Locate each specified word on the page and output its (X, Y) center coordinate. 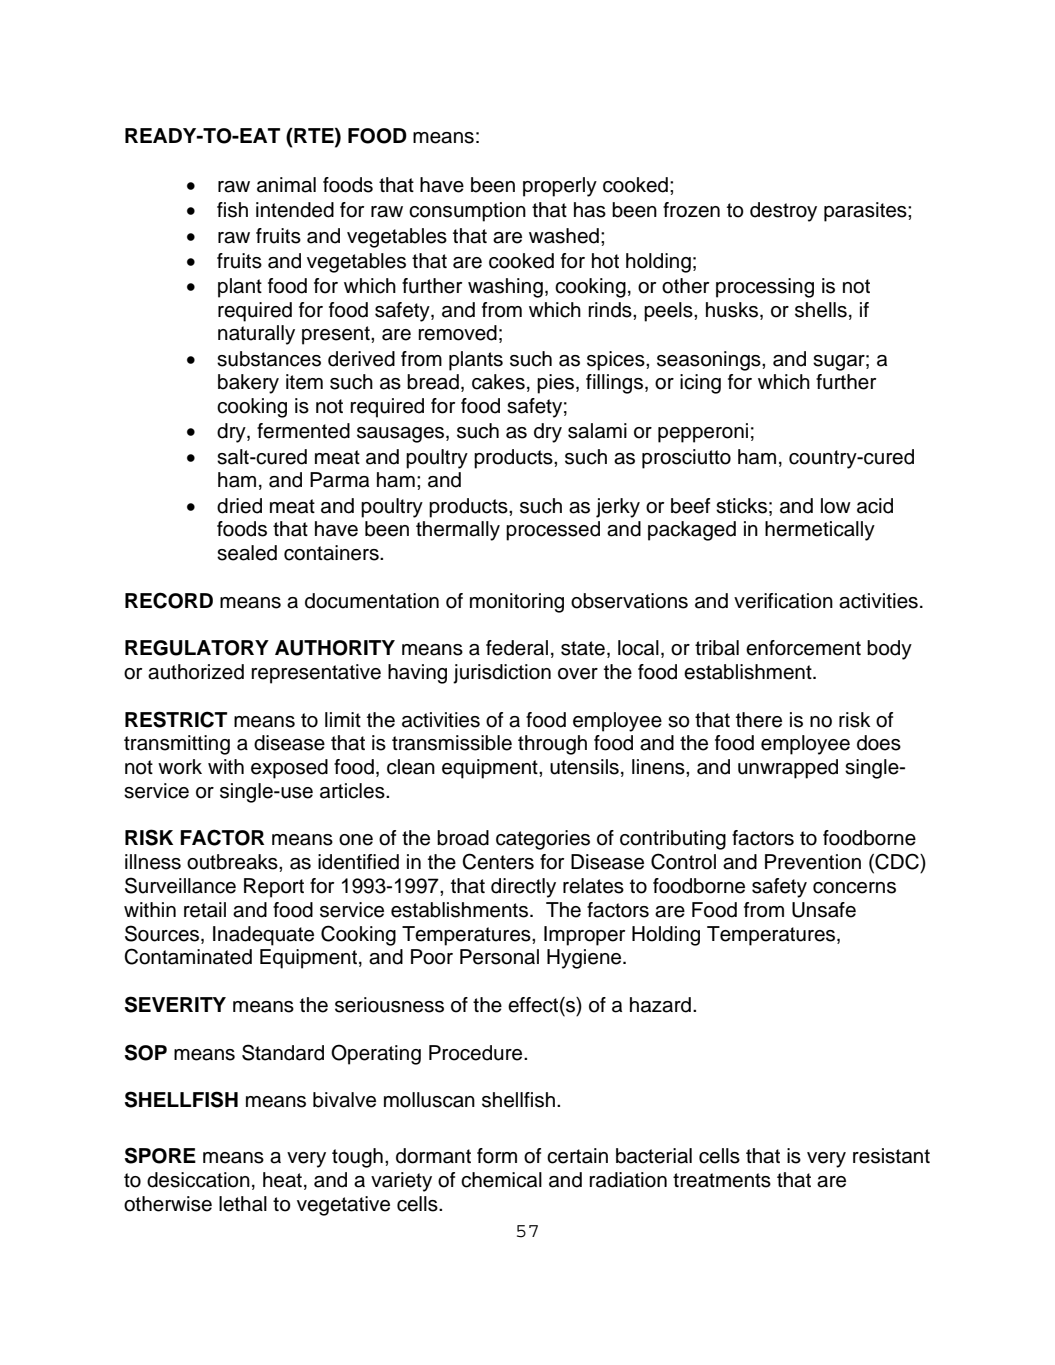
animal (286, 185)
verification (783, 601)
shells (821, 310)
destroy (783, 212)
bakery (248, 384)
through (552, 745)
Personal (499, 957)
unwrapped (788, 769)
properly (560, 187)
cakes (498, 382)
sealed (247, 553)
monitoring (517, 603)
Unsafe (824, 910)
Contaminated (188, 956)
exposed (289, 769)
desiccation (198, 1180)
